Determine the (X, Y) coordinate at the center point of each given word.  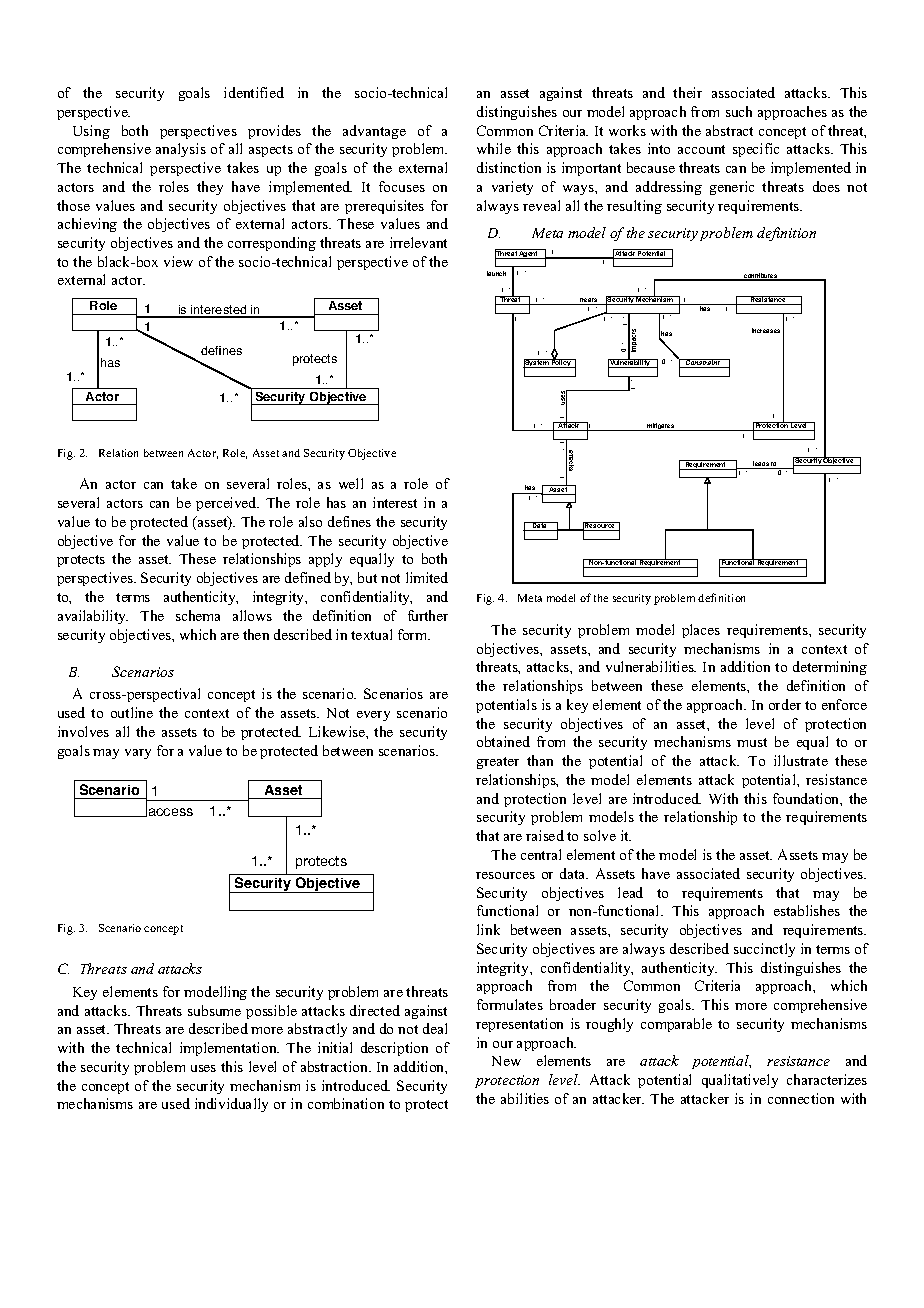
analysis (181, 150)
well (351, 483)
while (494, 148)
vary (138, 754)
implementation (229, 1049)
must (752, 742)
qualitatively (740, 1081)
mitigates (661, 427)
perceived (227, 504)
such (739, 111)
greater (498, 763)
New (506, 1061)
